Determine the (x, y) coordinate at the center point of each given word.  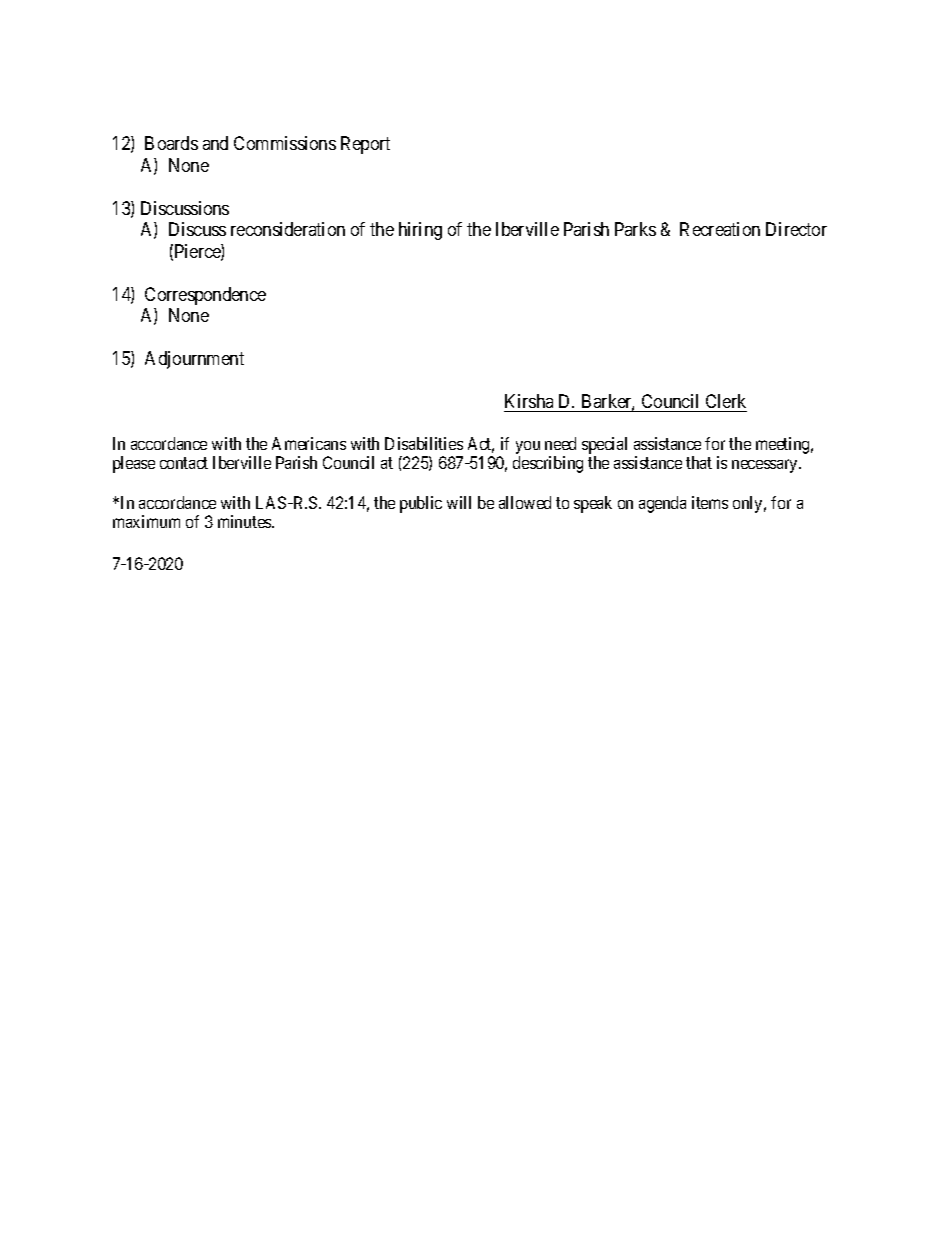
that (699, 462)
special (604, 445)
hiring (420, 231)
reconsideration (288, 229)
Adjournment (194, 360)
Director (796, 229)
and (215, 143)
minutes (245, 521)
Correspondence (205, 296)
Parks (635, 229)
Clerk (725, 403)
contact (184, 463)
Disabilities (424, 443)
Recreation (720, 229)
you (528, 449)
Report (365, 145)
